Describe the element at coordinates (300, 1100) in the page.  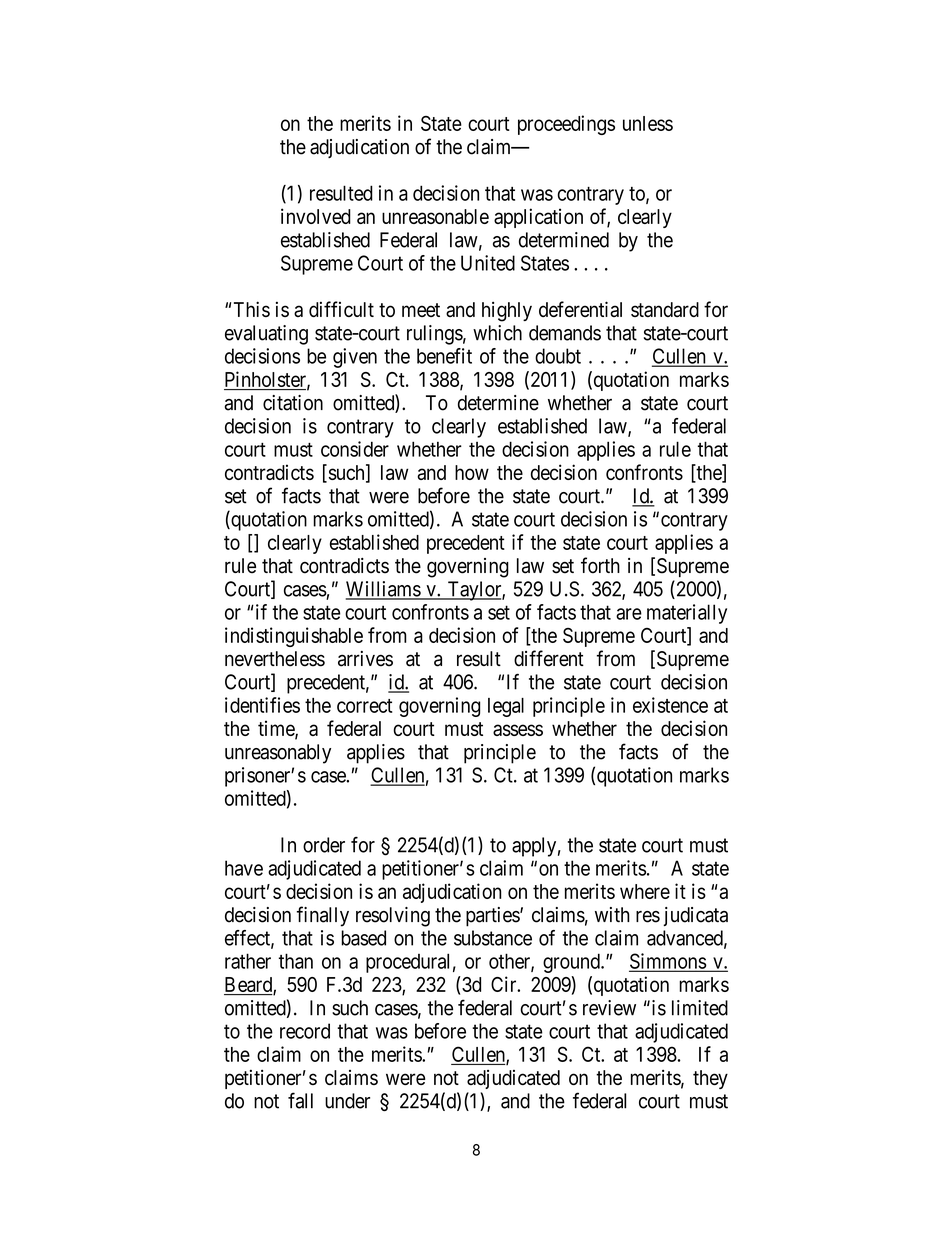
I see `fall` at that location.
